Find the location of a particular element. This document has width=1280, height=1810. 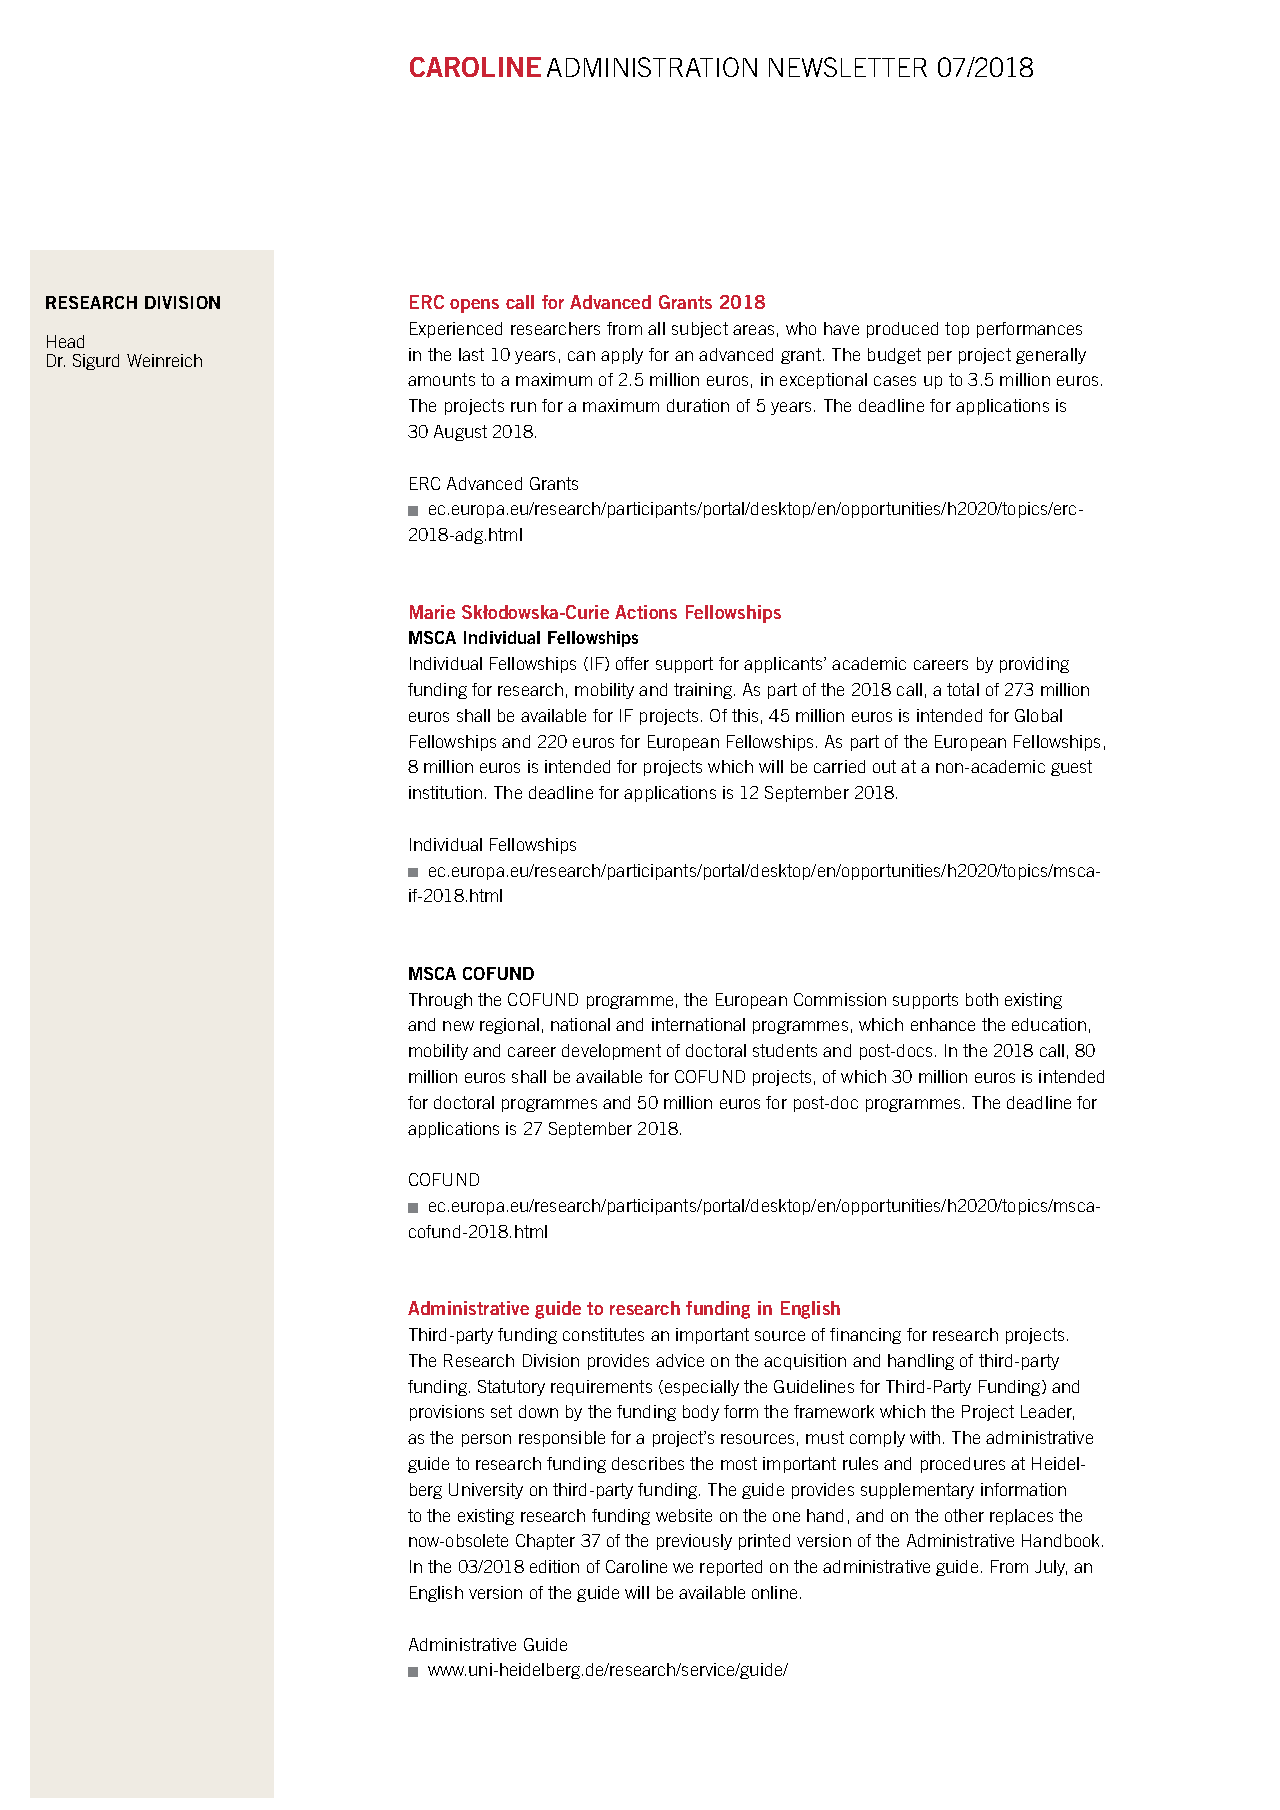

Sigurd is located at coordinates (96, 362).
